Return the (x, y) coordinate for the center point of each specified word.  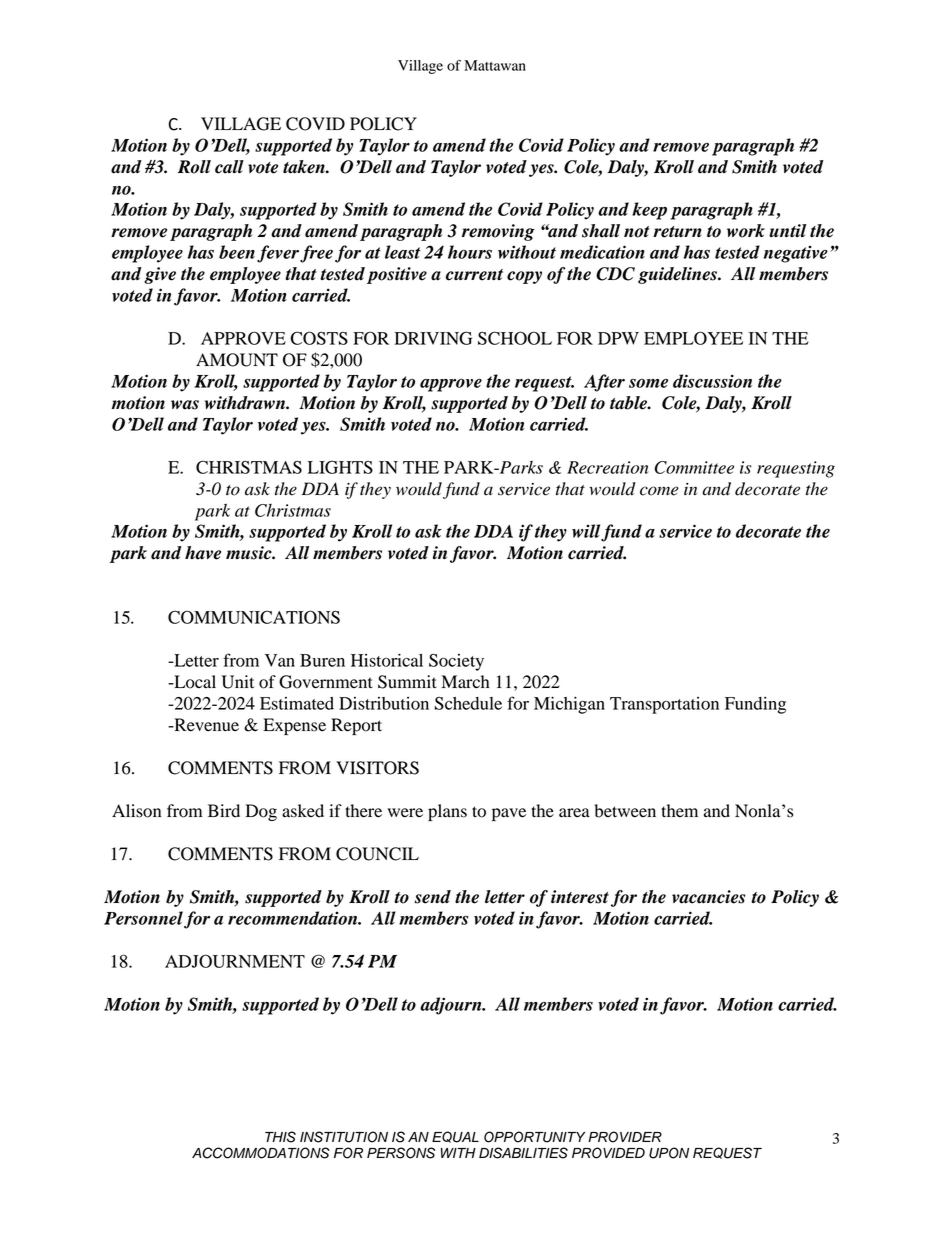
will (586, 531)
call (229, 167)
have (203, 553)
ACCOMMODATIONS (261, 1153)
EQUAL (455, 1137)
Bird (224, 811)
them (679, 811)
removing (498, 232)
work (746, 231)
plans (447, 812)
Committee (694, 467)
